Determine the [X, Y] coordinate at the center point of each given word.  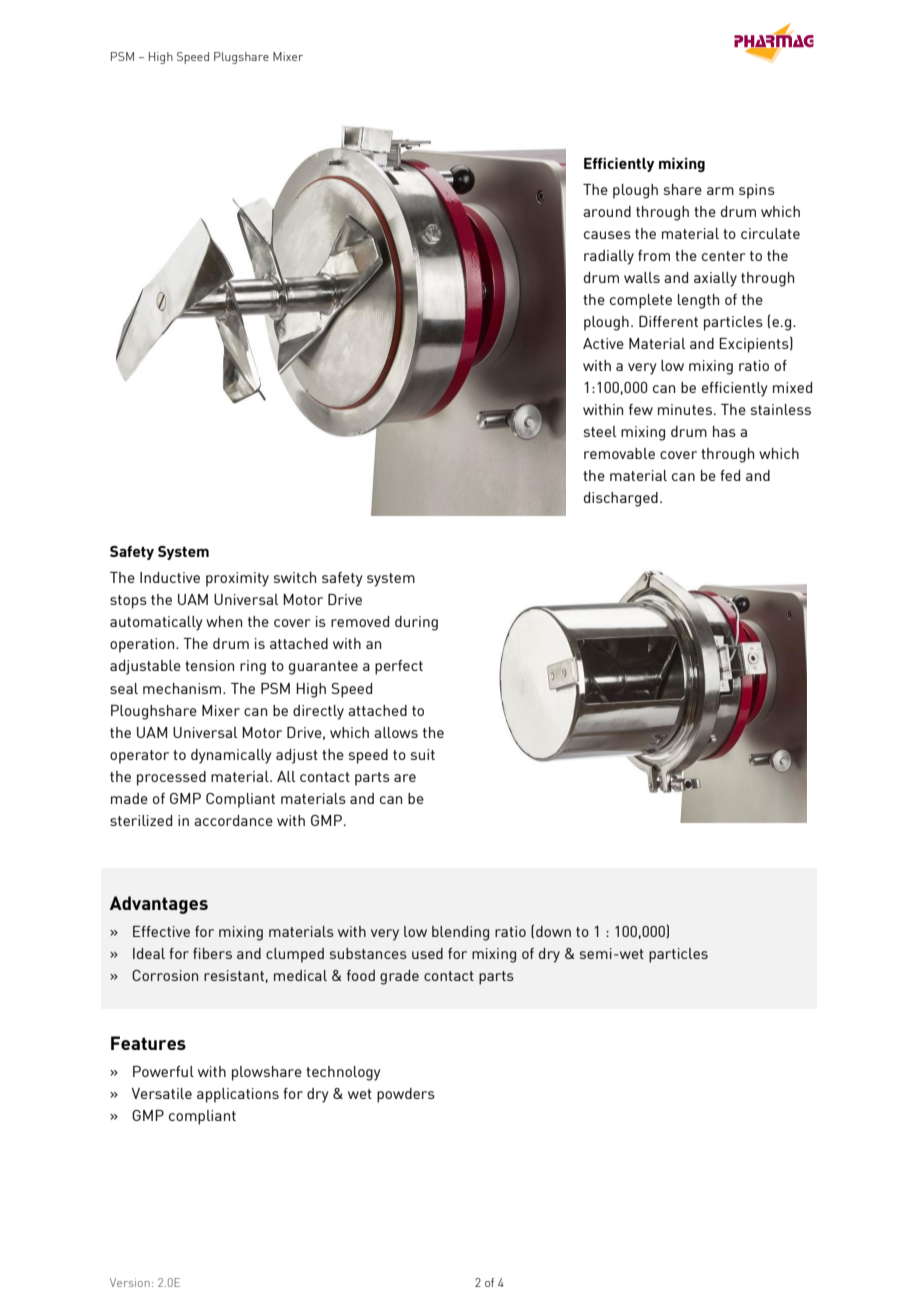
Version [130, 1282]
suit [423, 754]
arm [720, 191]
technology [343, 1073]
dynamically [231, 756]
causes [607, 235]
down [553, 931]
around [607, 211]
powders [406, 1095]
